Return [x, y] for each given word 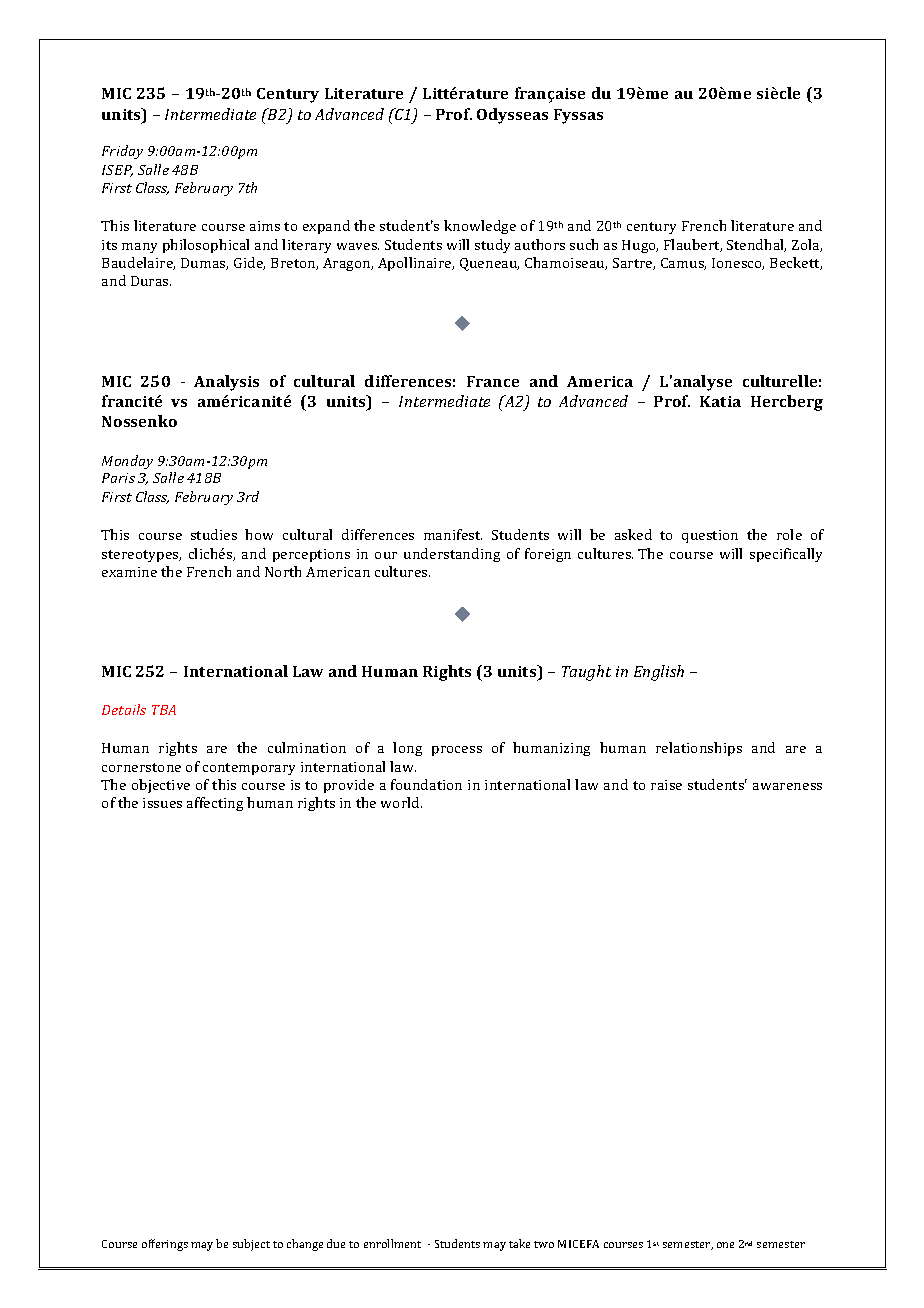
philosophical [206, 246]
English [659, 673]
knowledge [480, 227]
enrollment [392, 1243]
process [457, 751]
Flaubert [693, 245]
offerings [165, 1245]
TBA [164, 710]
